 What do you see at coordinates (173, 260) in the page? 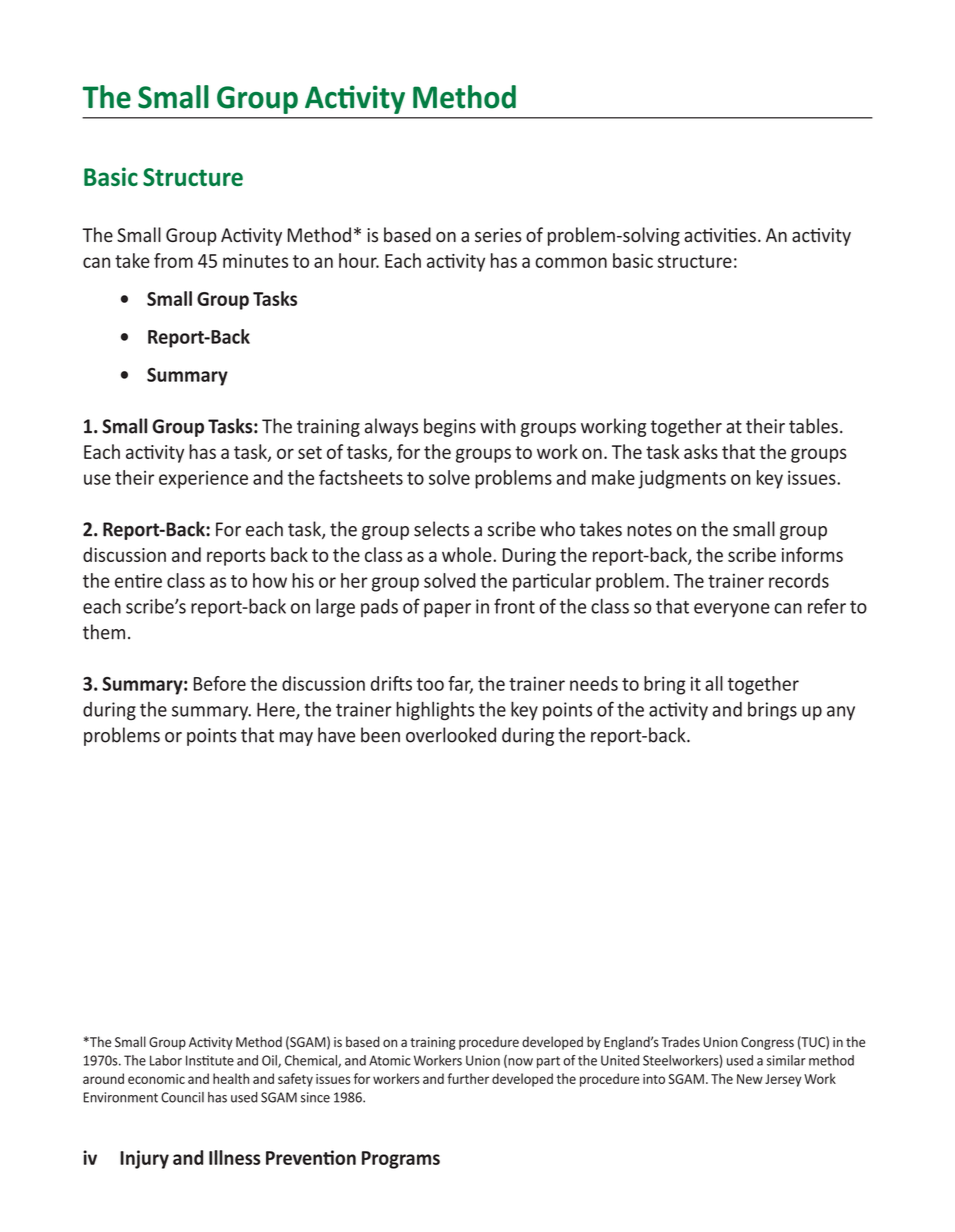
I see `from` at bounding box center [173, 260].
